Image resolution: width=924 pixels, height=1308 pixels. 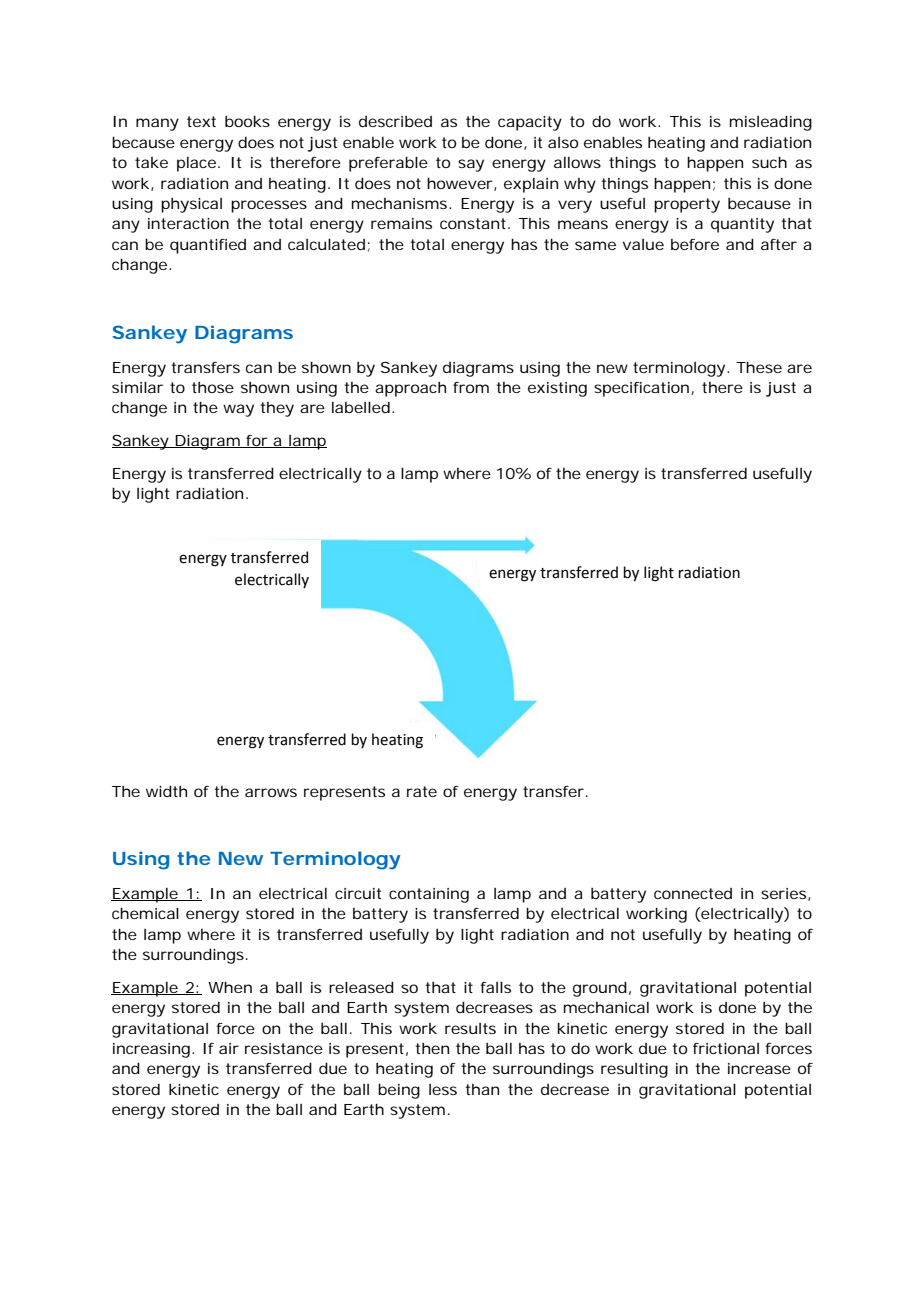 I want to click on chemical, so click(x=145, y=913).
